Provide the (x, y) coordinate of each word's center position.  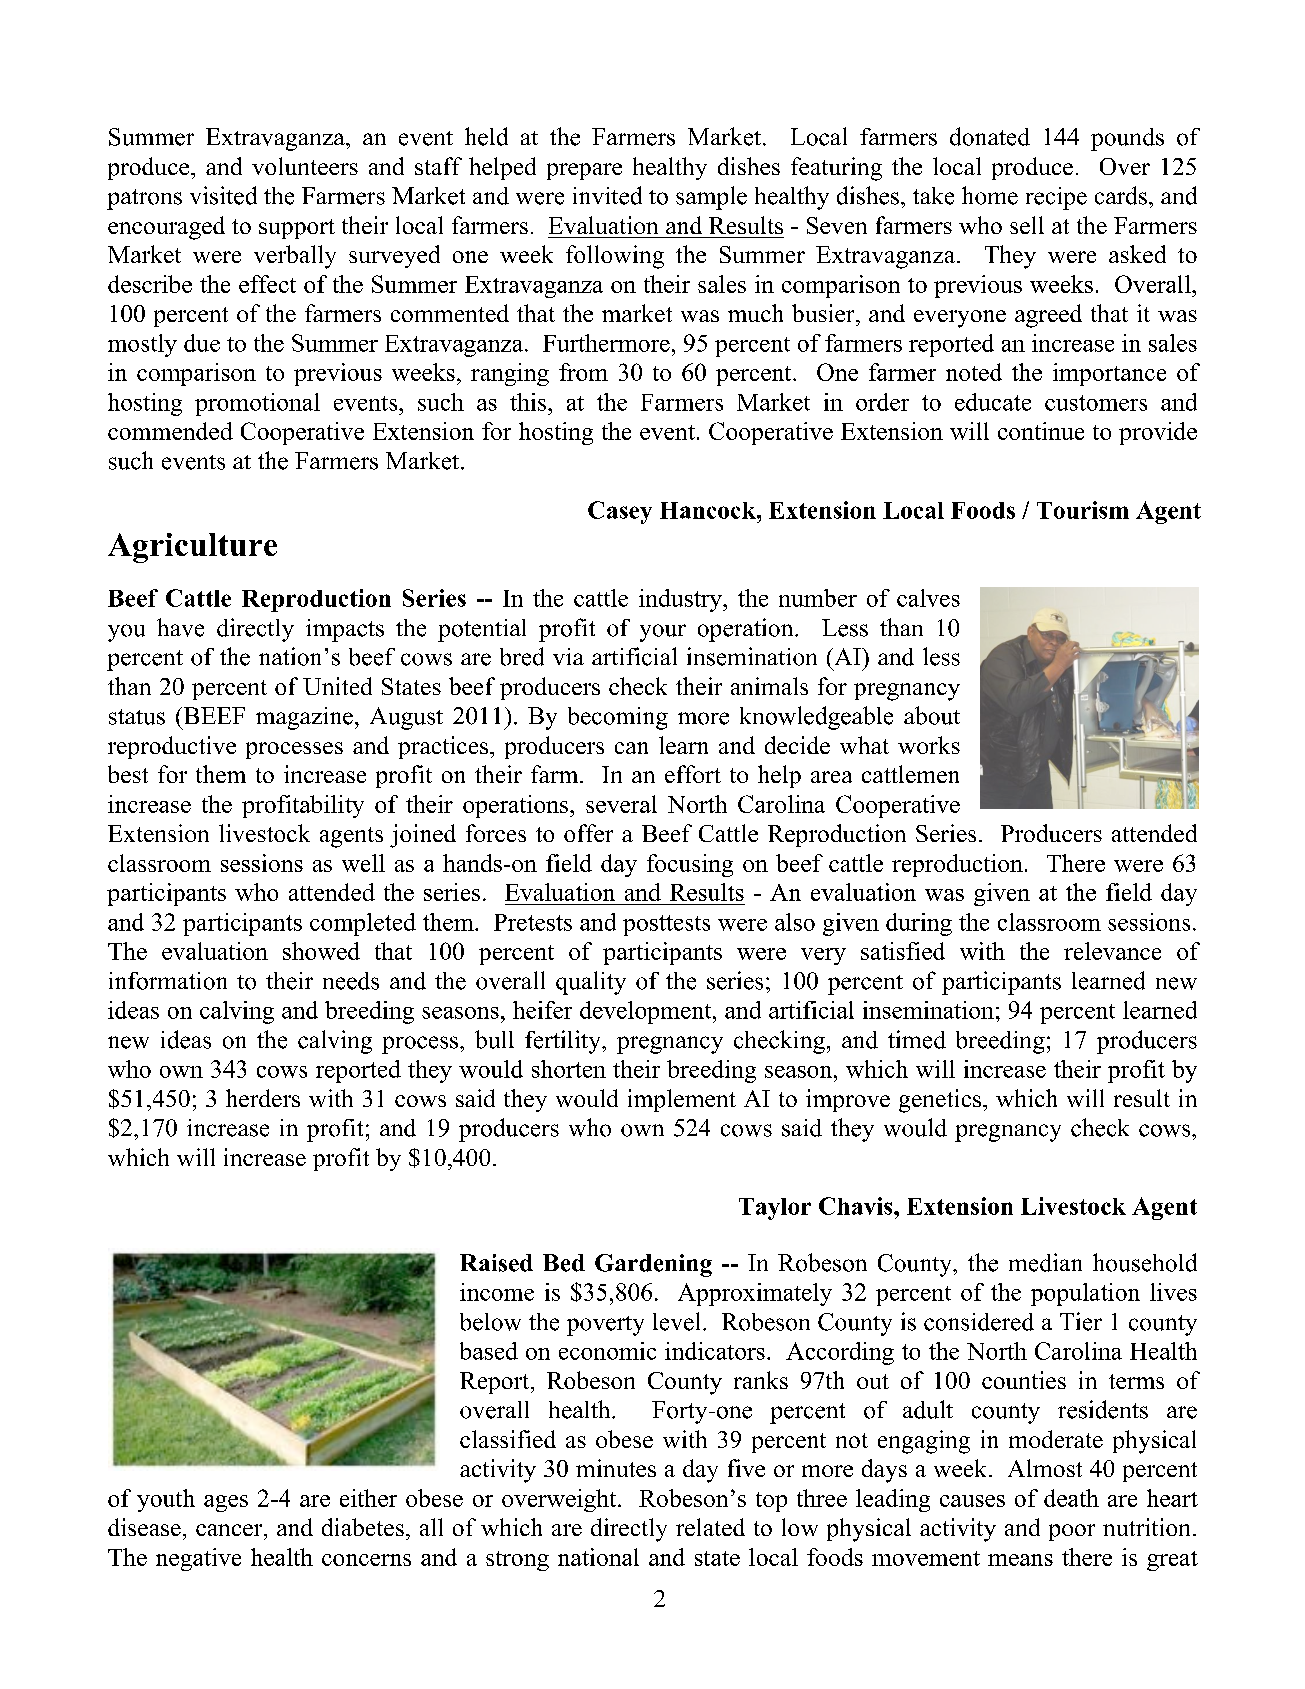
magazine (304, 718)
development (647, 1012)
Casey (620, 512)
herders (263, 1098)
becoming (618, 718)
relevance (1112, 951)
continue (1041, 431)
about (932, 715)
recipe (1056, 198)
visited (223, 195)
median (1045, 1262)
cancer (230, 1530)
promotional (257, 404)
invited (607, 195)
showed (321, 951)
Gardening (653, 1265)
